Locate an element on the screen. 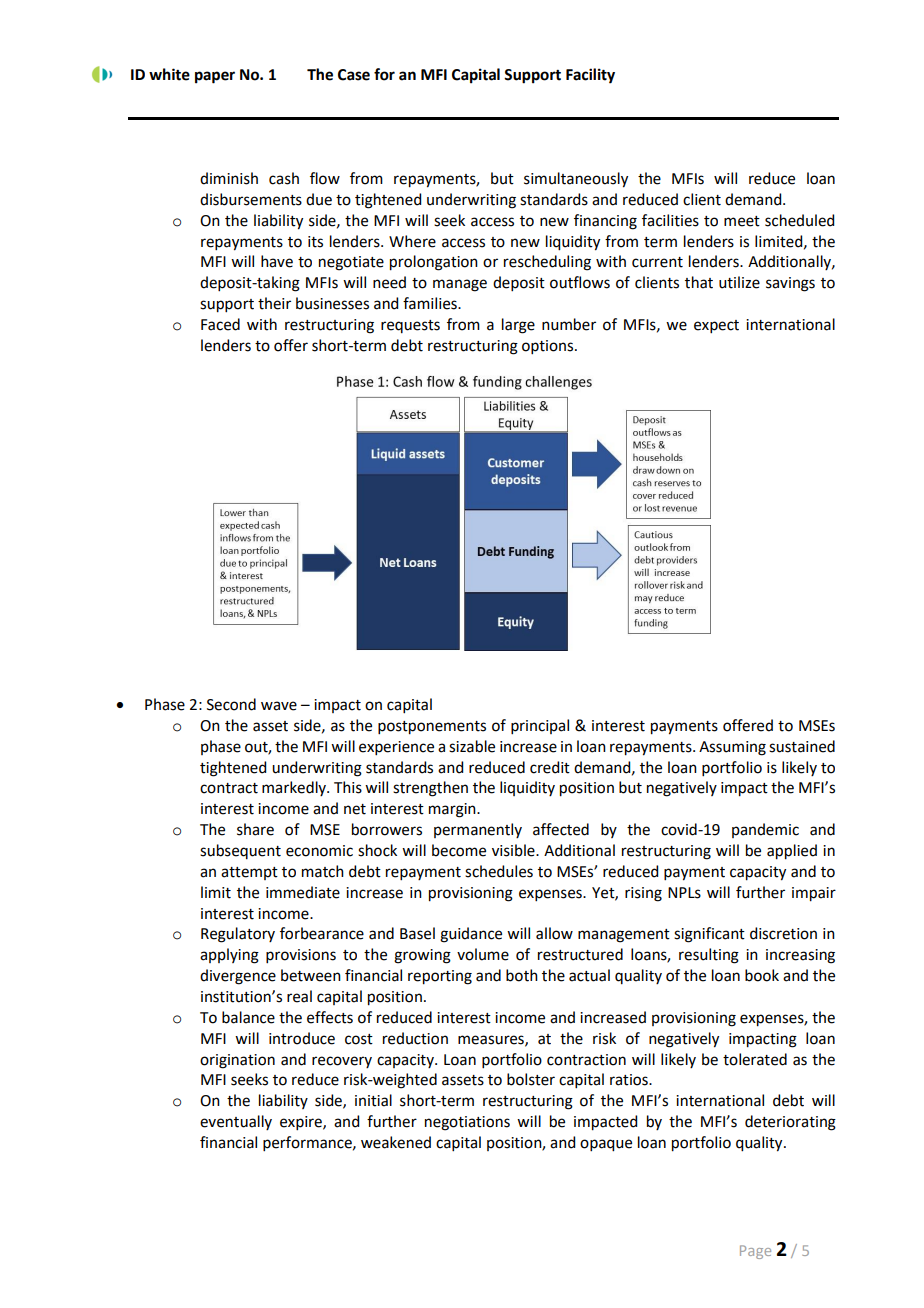  eventually is located at coordinates (236, 1122).
